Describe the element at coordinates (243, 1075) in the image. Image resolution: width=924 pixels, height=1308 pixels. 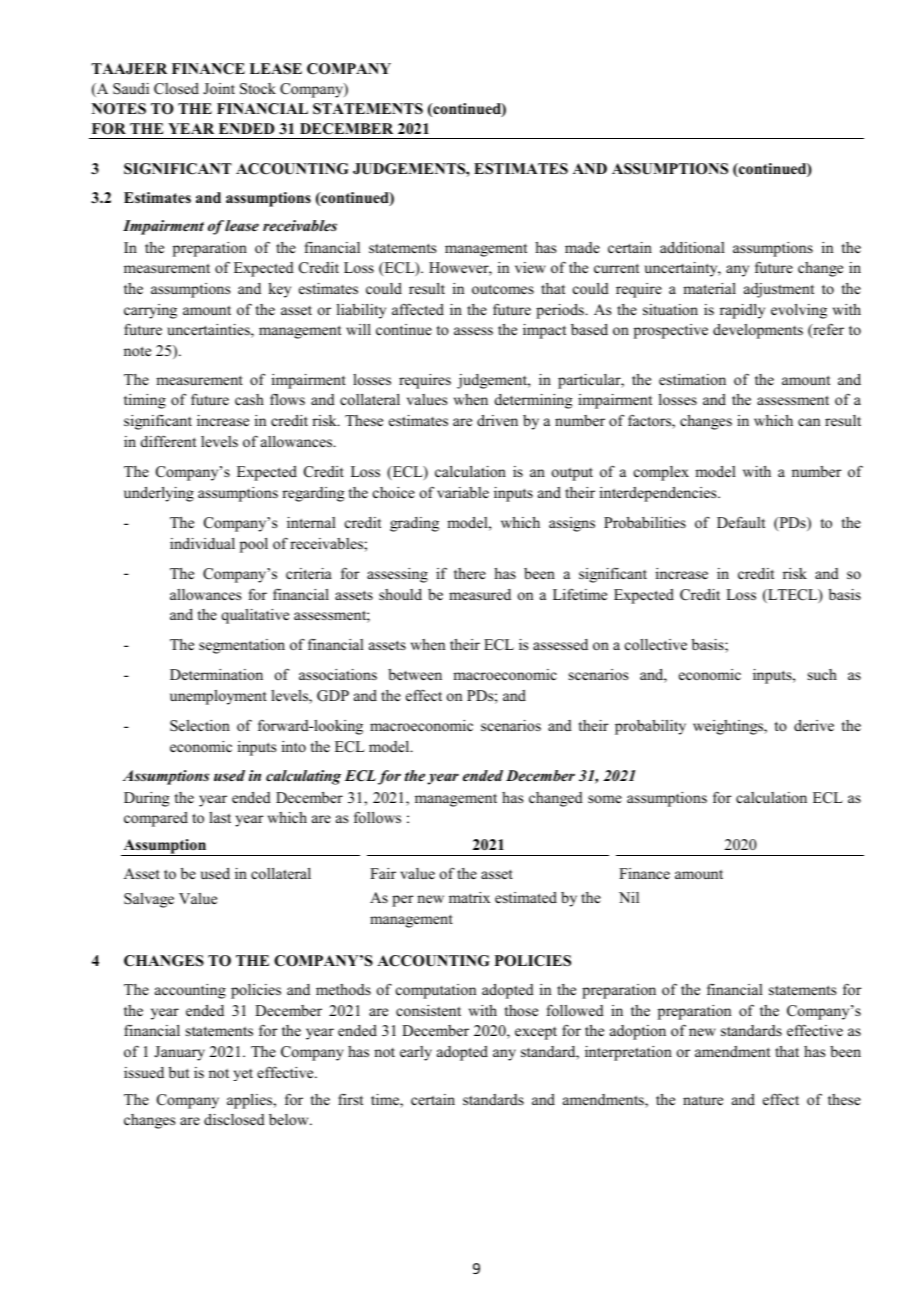
I see `yet` at that location.
